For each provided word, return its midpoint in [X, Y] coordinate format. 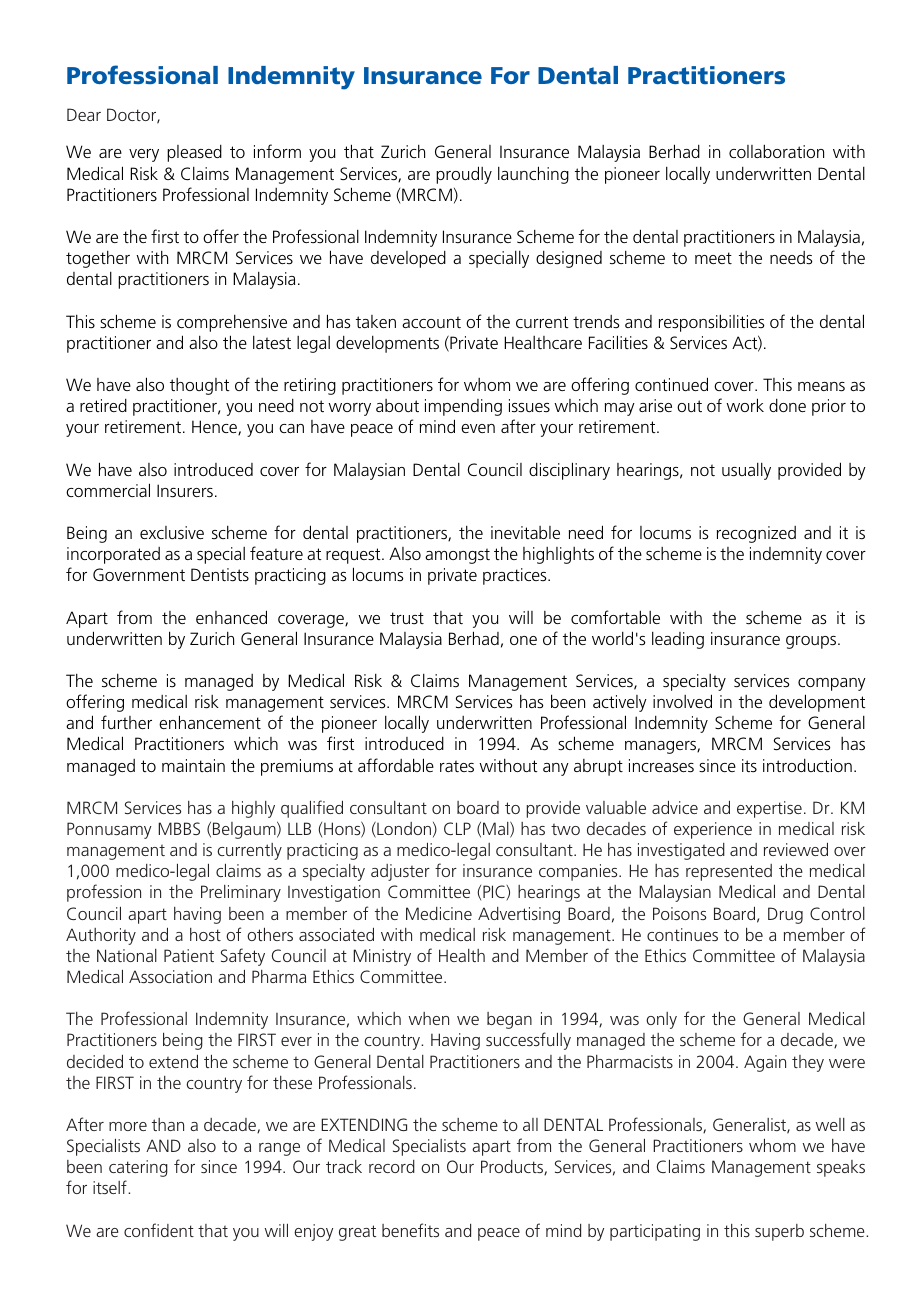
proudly [464, 175]
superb [779, 1232]
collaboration [776, 151]
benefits [410, 1230]
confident [159, 1230]
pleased [194, 153]
